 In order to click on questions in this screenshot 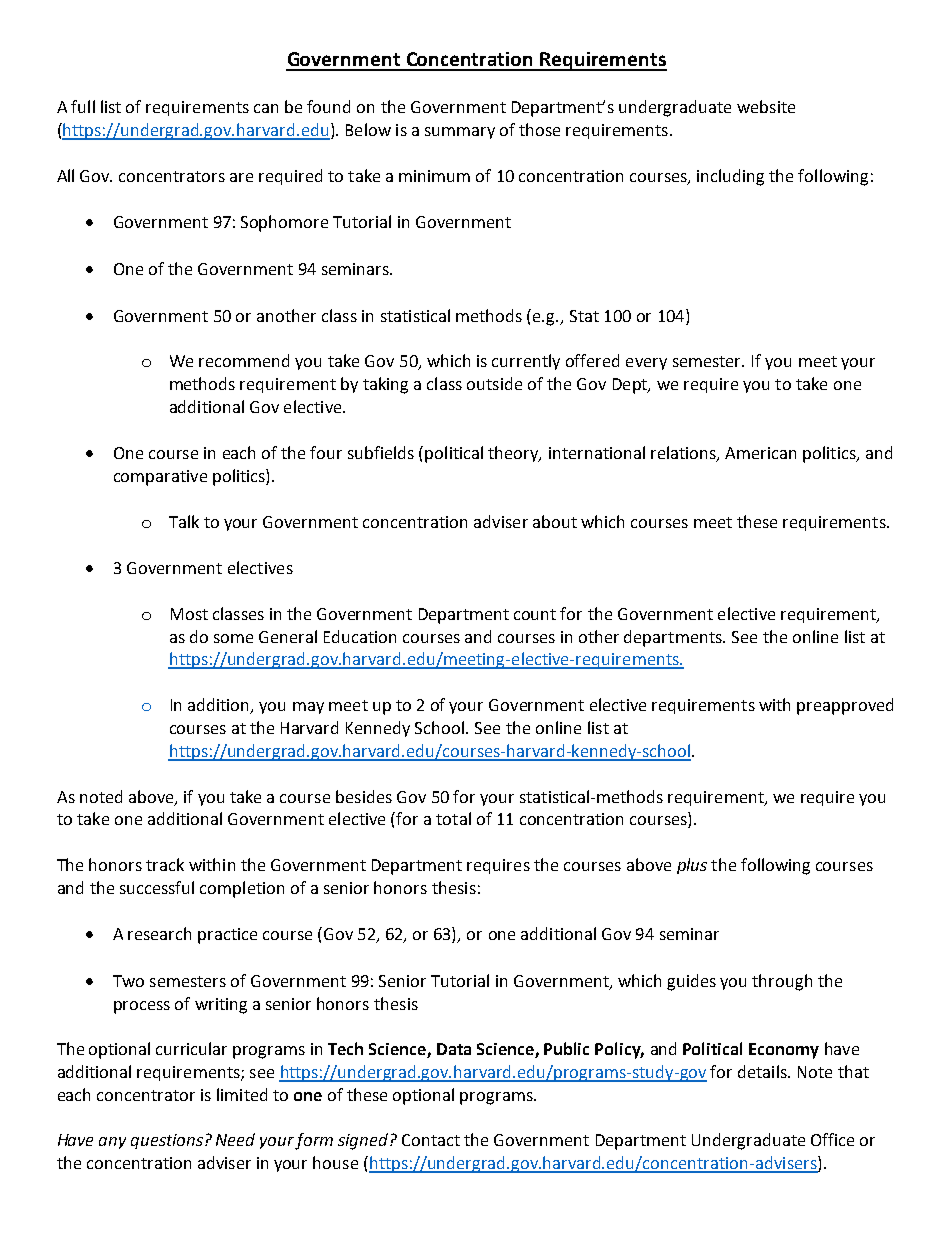, I will do `click(168, 1141)`.
